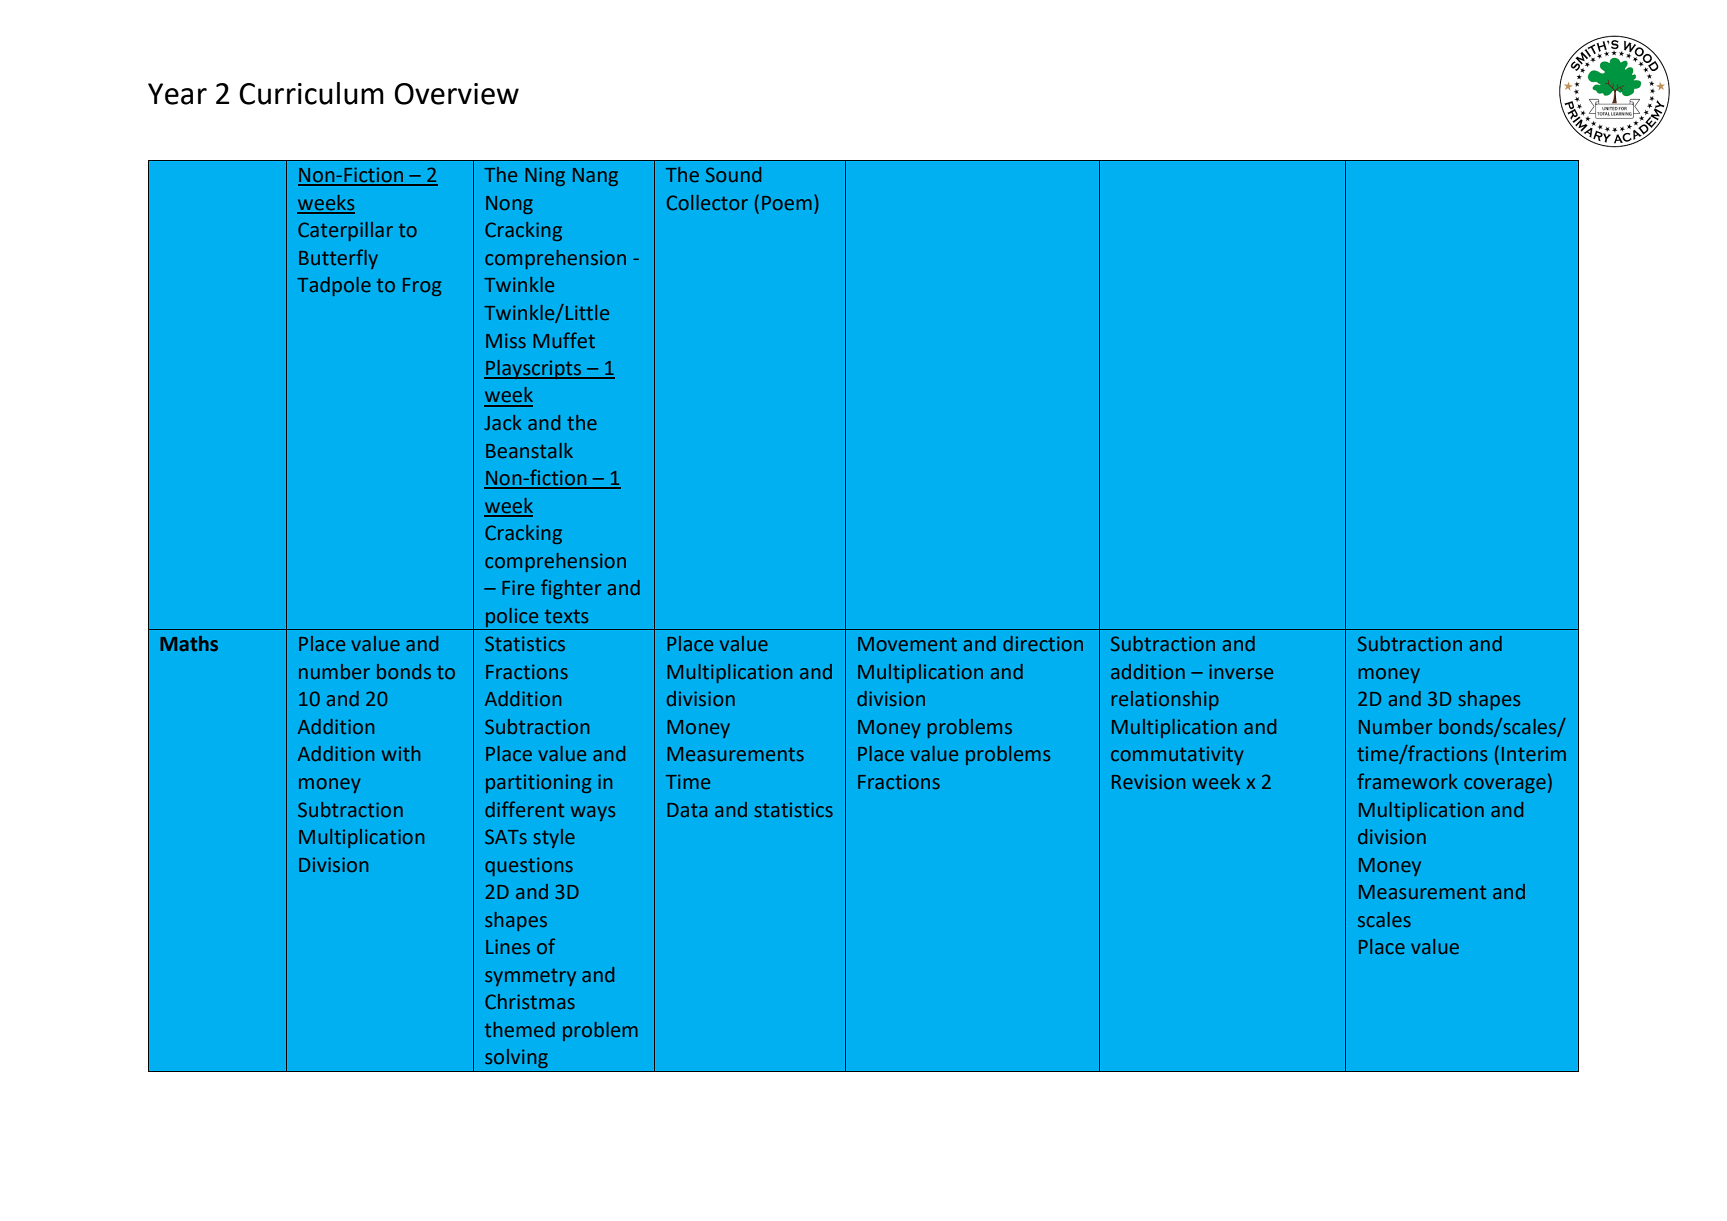 This image has width=1727, height=1221. What do you see at coordinates (907, 644) in the image?
I see `Movement` at bounding box center [907, 644].
